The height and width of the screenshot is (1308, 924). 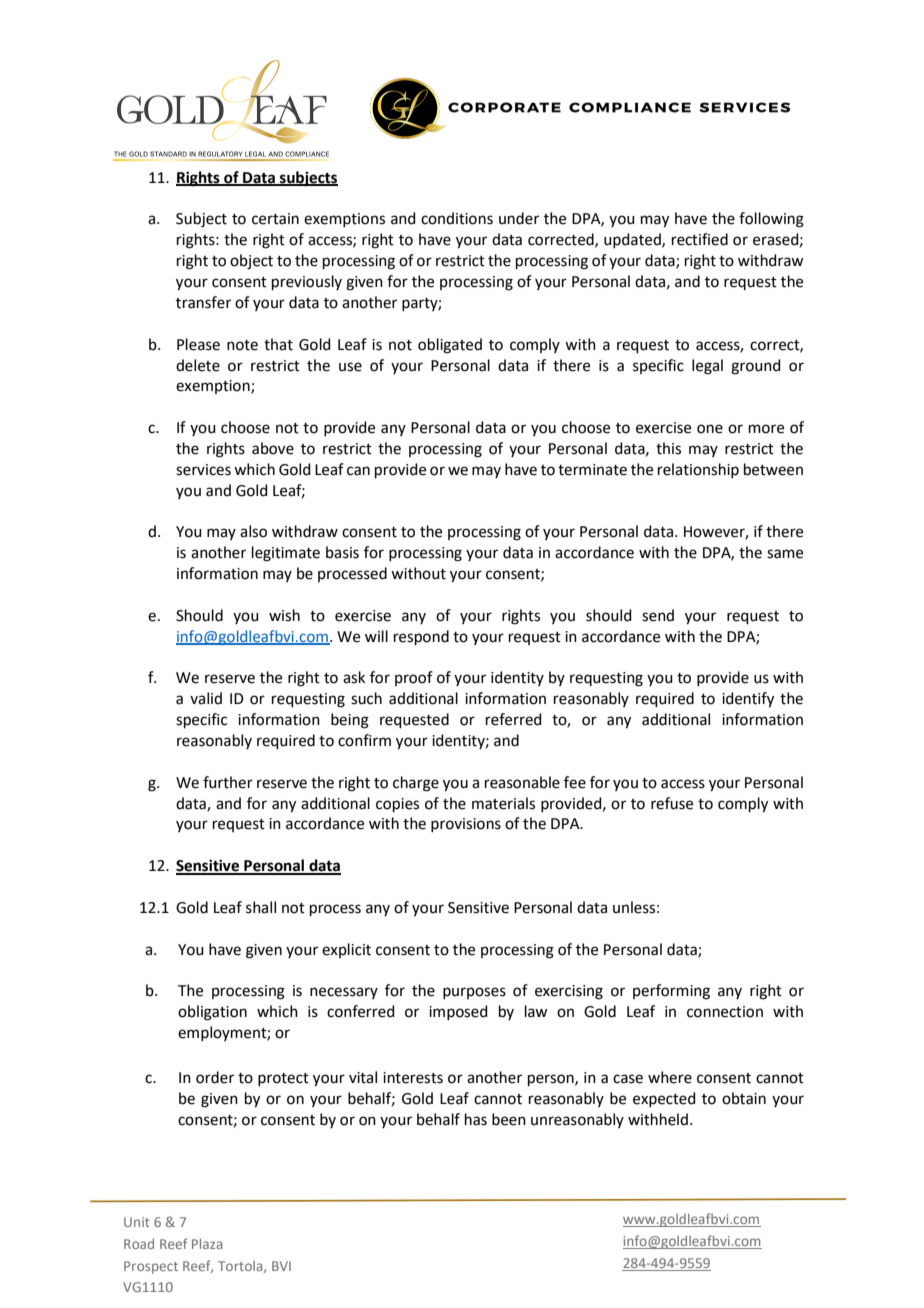 What do you see at coordinates (203, 470) in the screenshot?
I see `services` at bounding box center [203, 470].
